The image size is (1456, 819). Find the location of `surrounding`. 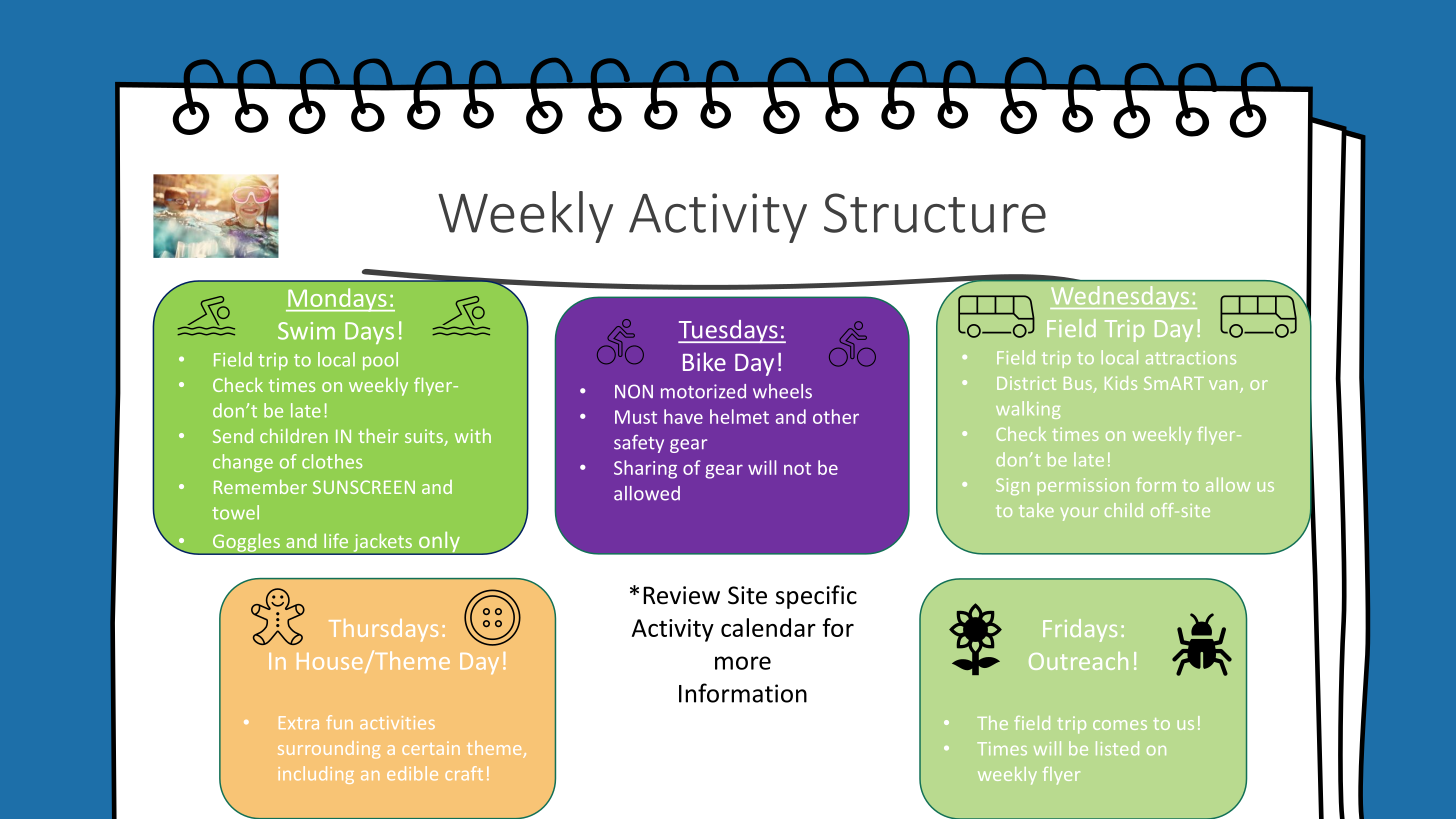

surrounding is located at coordinates (329, 750).
